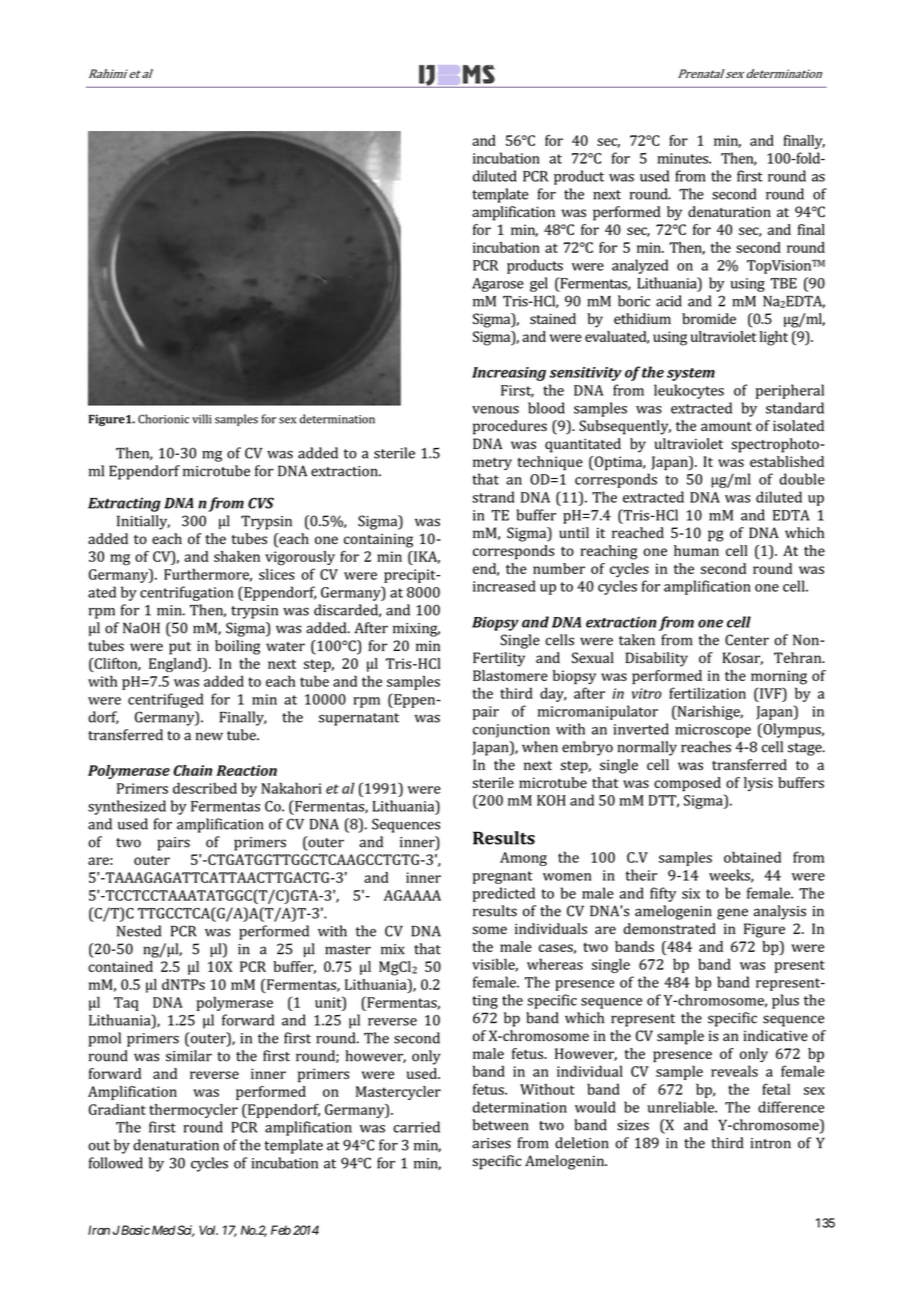 This screenshot has width=924, height=1308. I want to click on minutes, so click(683, 158).
